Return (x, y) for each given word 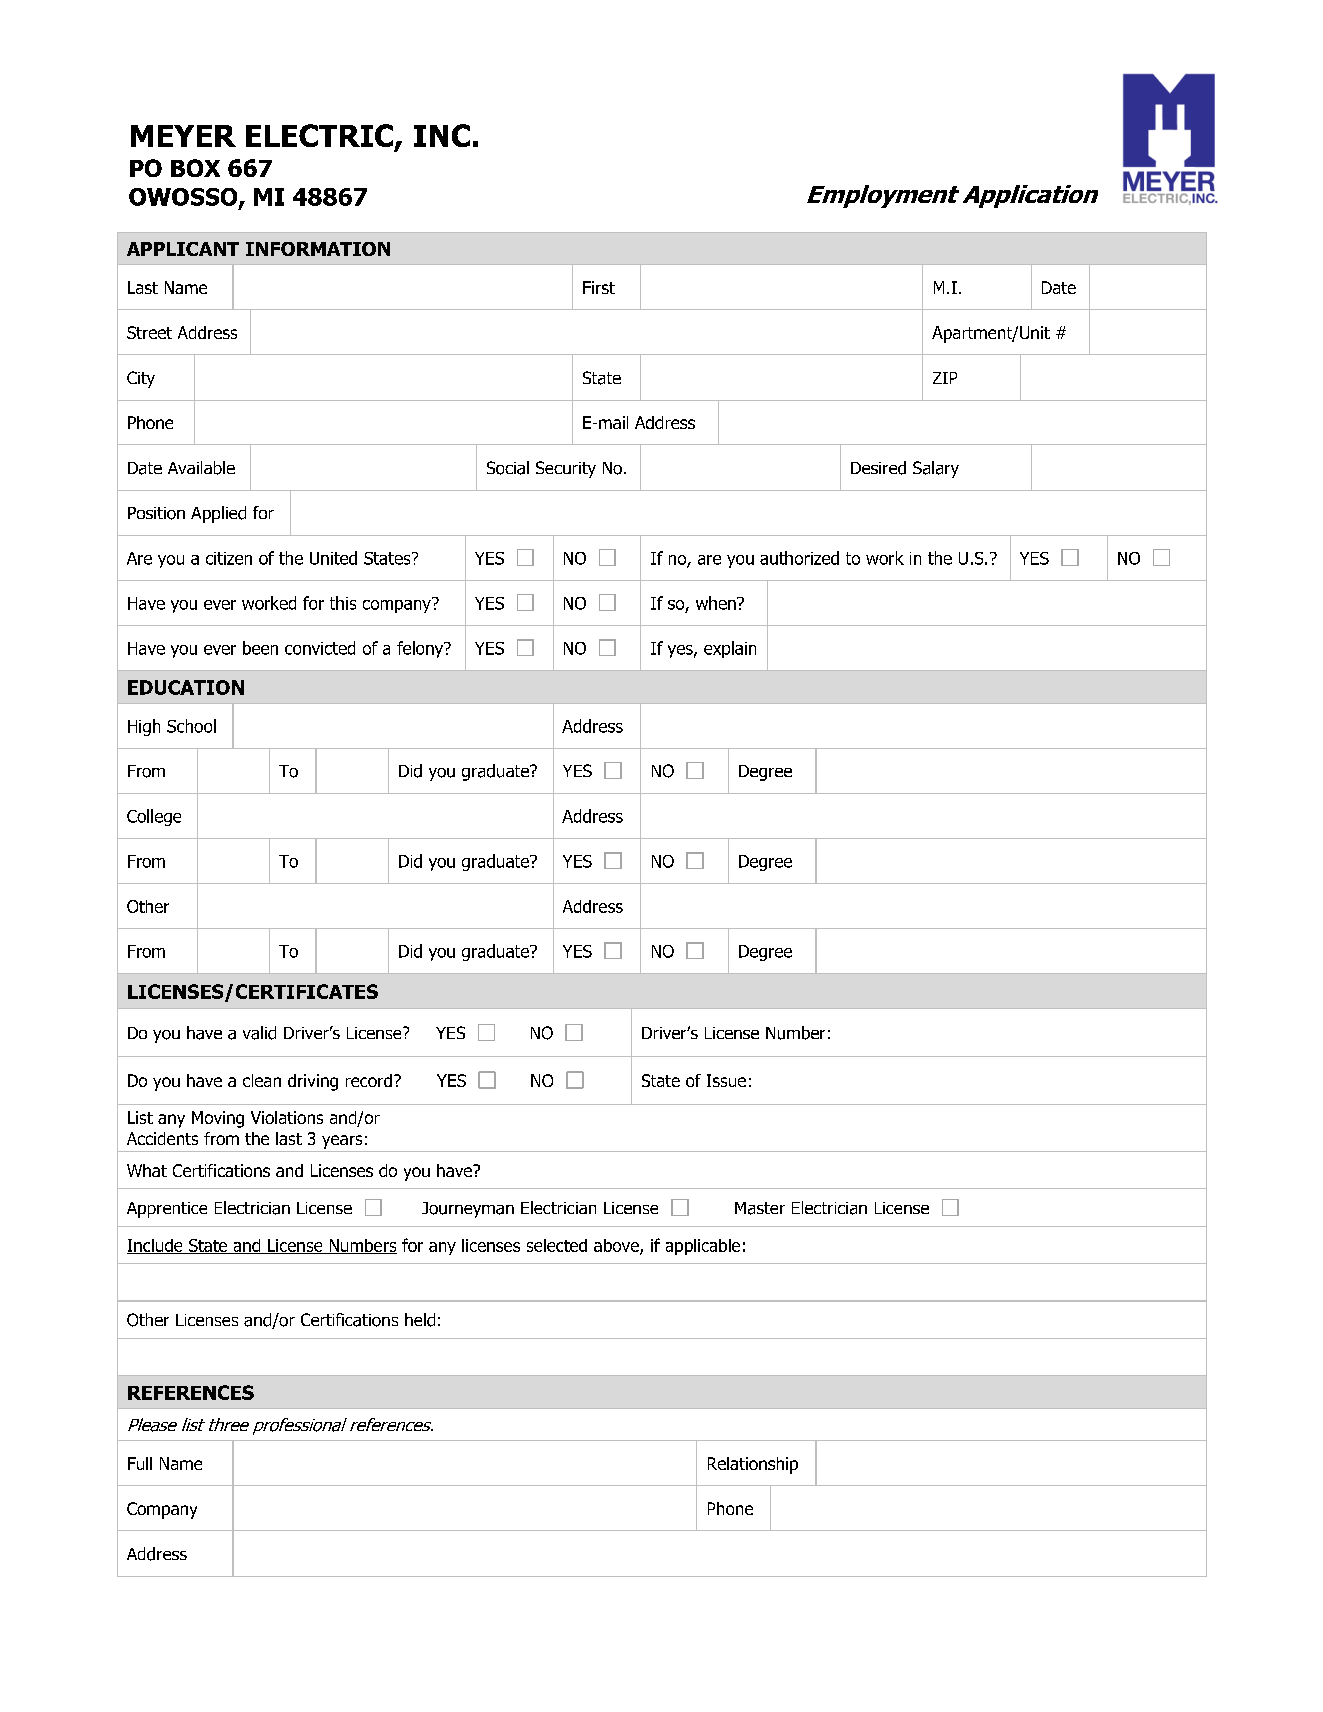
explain (730, 649)
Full (140, 1463)
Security (566, 469)
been (260, 648)
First (599, 287)
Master (760, 1208)
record (369, 1080)
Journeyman (468, 1210)
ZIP (945, 378)
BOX (195, 168)
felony (421, 649)
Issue (726, 1080)
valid (259, 1033)
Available (201, 468)
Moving (218, 1119)
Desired (878, 468)
